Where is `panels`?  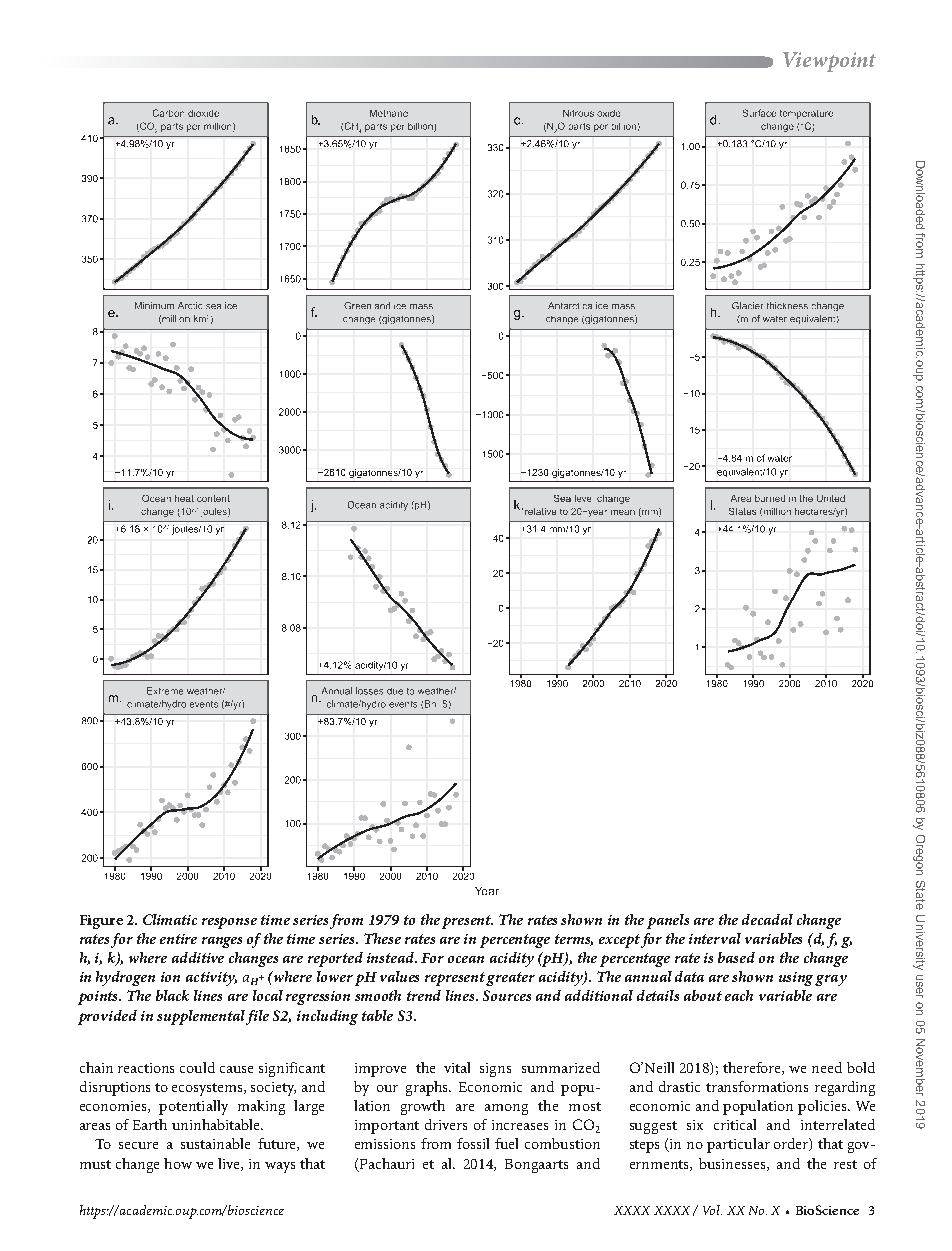
panels is located at coordinates (668, 921).
